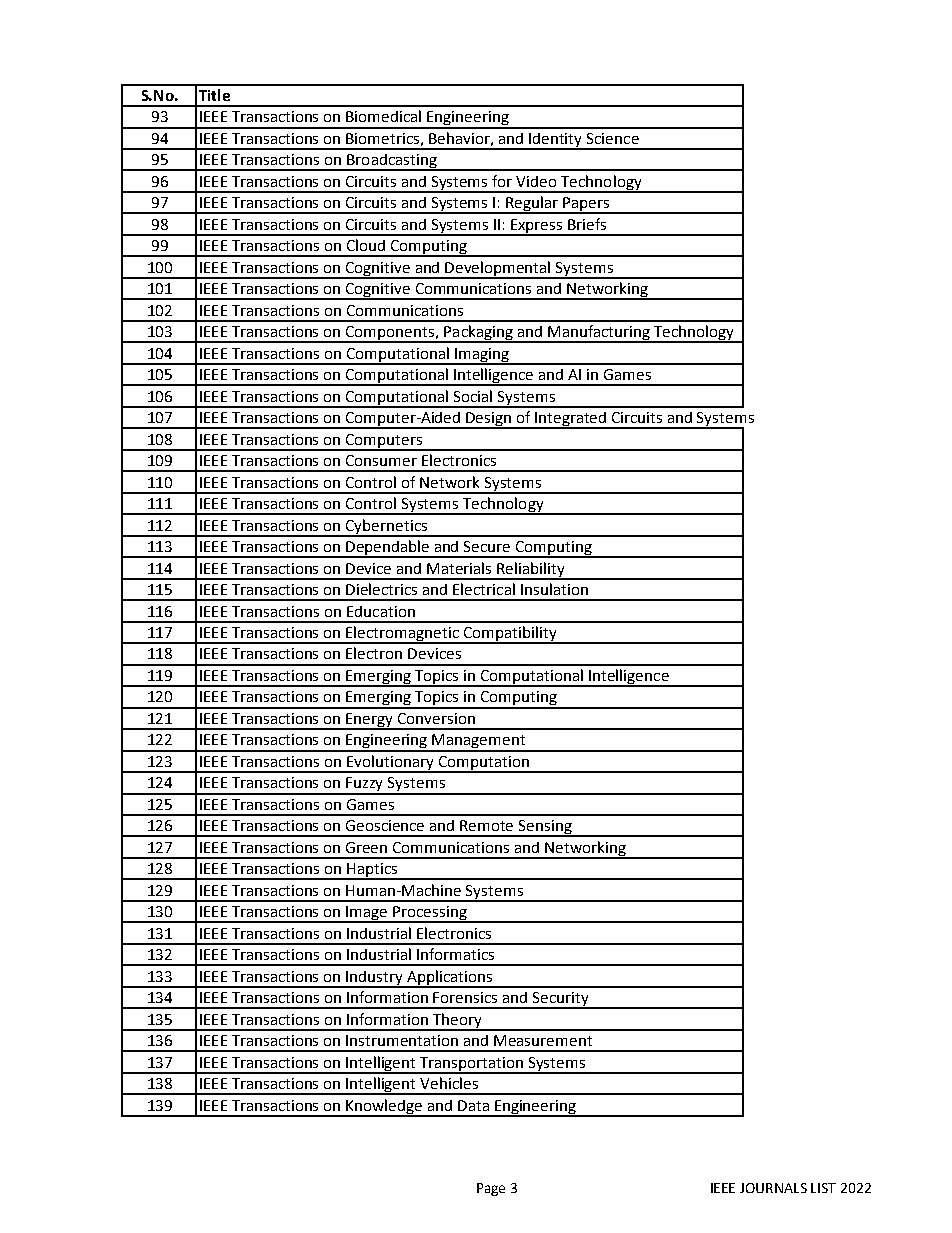 Image resolution: width=952 pixels, height=1233 pixels. Describe the element at coordinates (587, 205) in the image. I see `Papers` at that location.
